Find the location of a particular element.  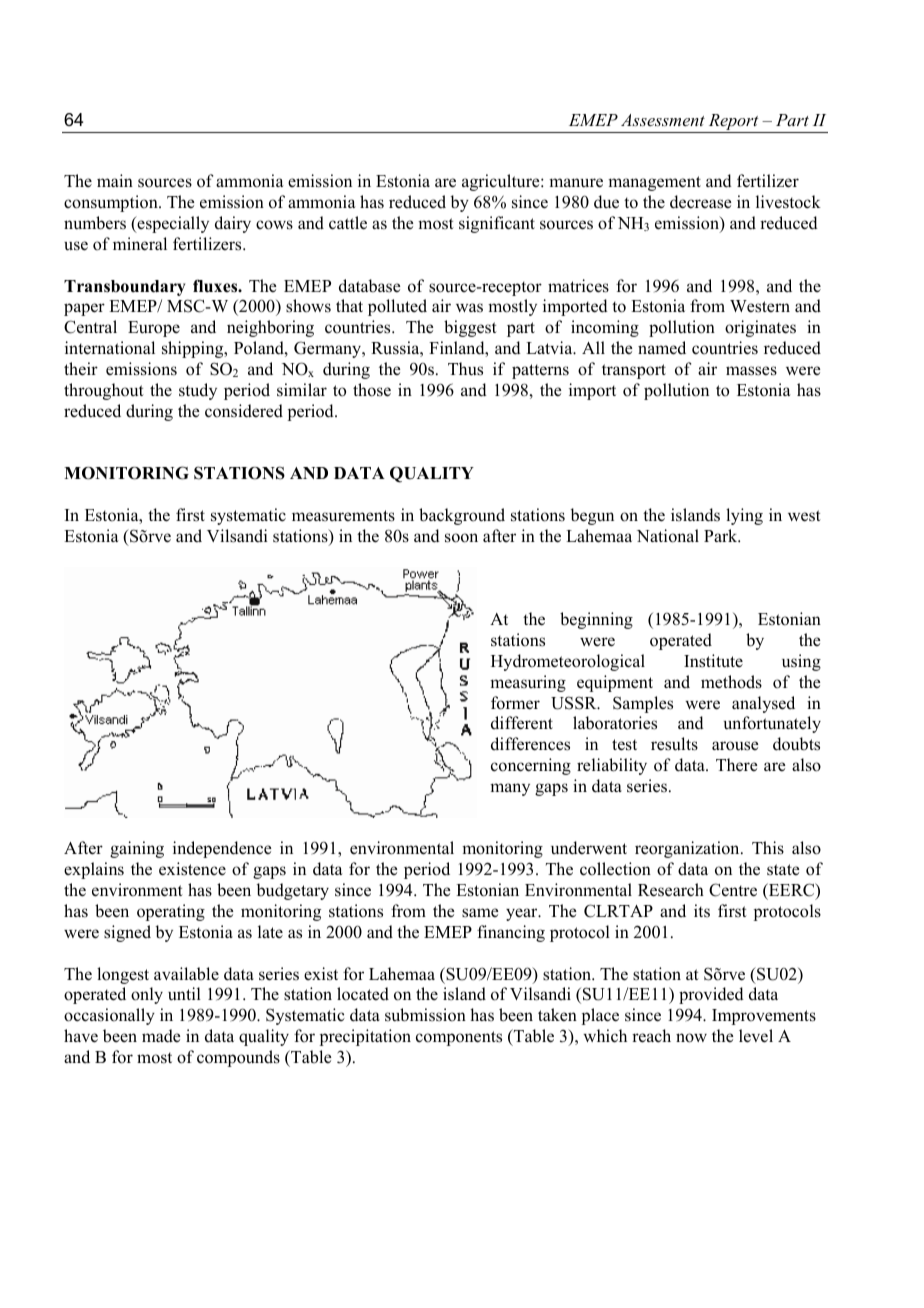

same is located at coordinates (480, 913).
